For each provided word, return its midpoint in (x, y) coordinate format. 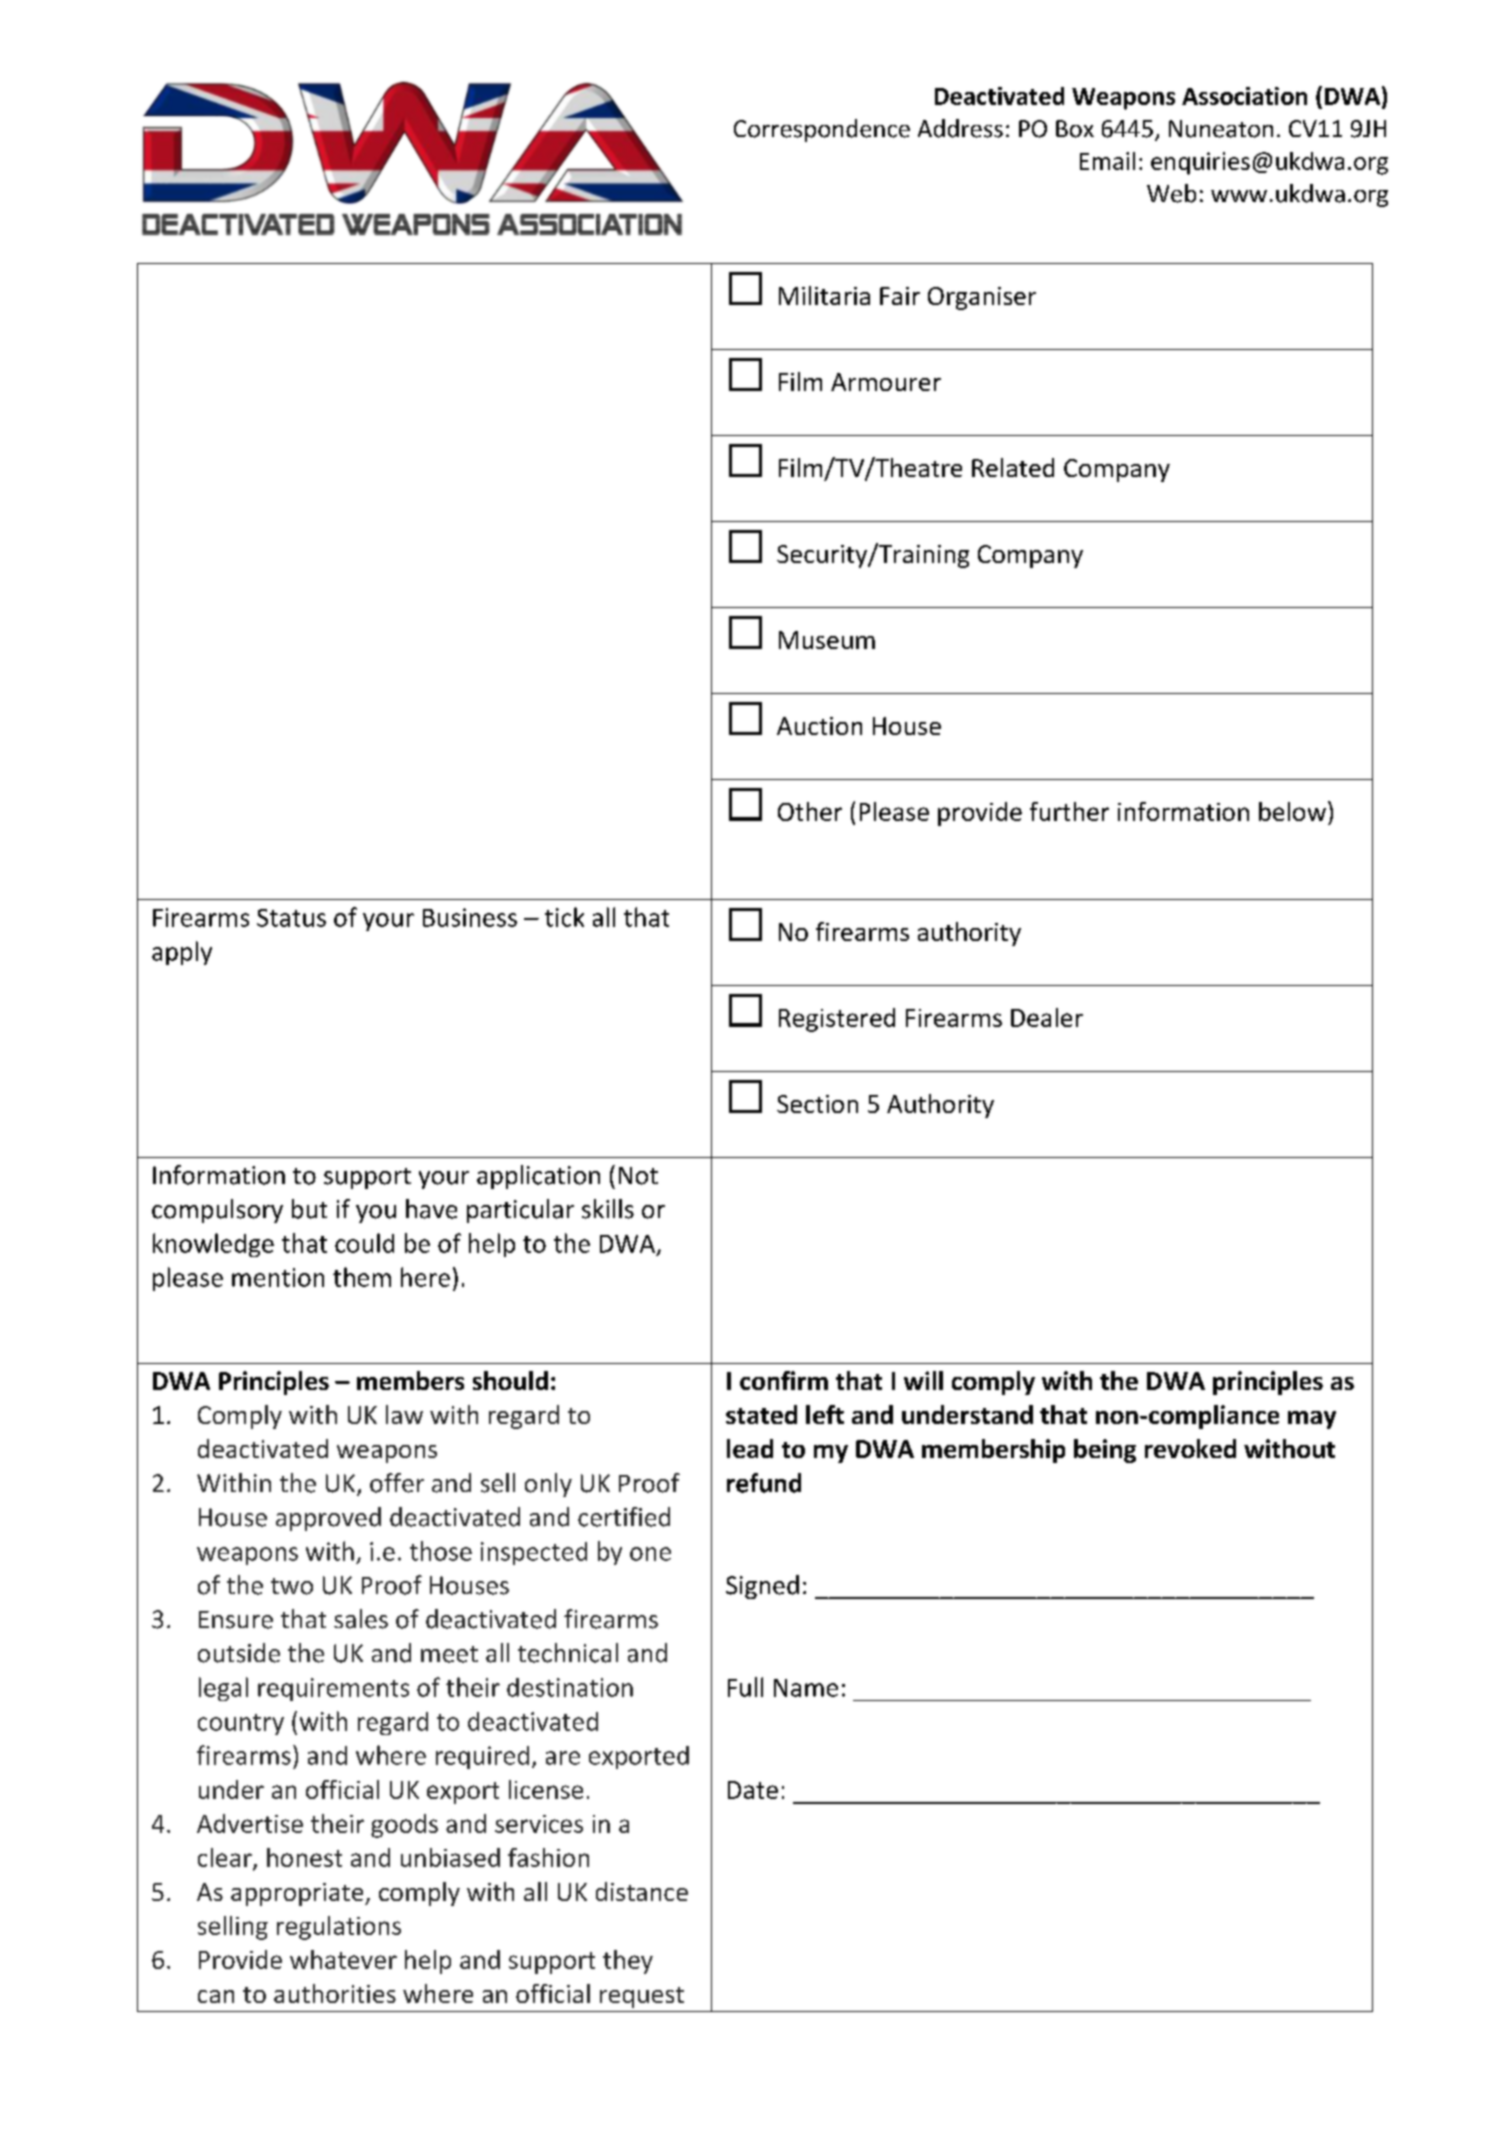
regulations (339, 1928)
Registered (837, 1020)
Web (1171, 193)
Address (960, 128)
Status (291, 918)
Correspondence (822, 130)
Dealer (1047, 1017)
